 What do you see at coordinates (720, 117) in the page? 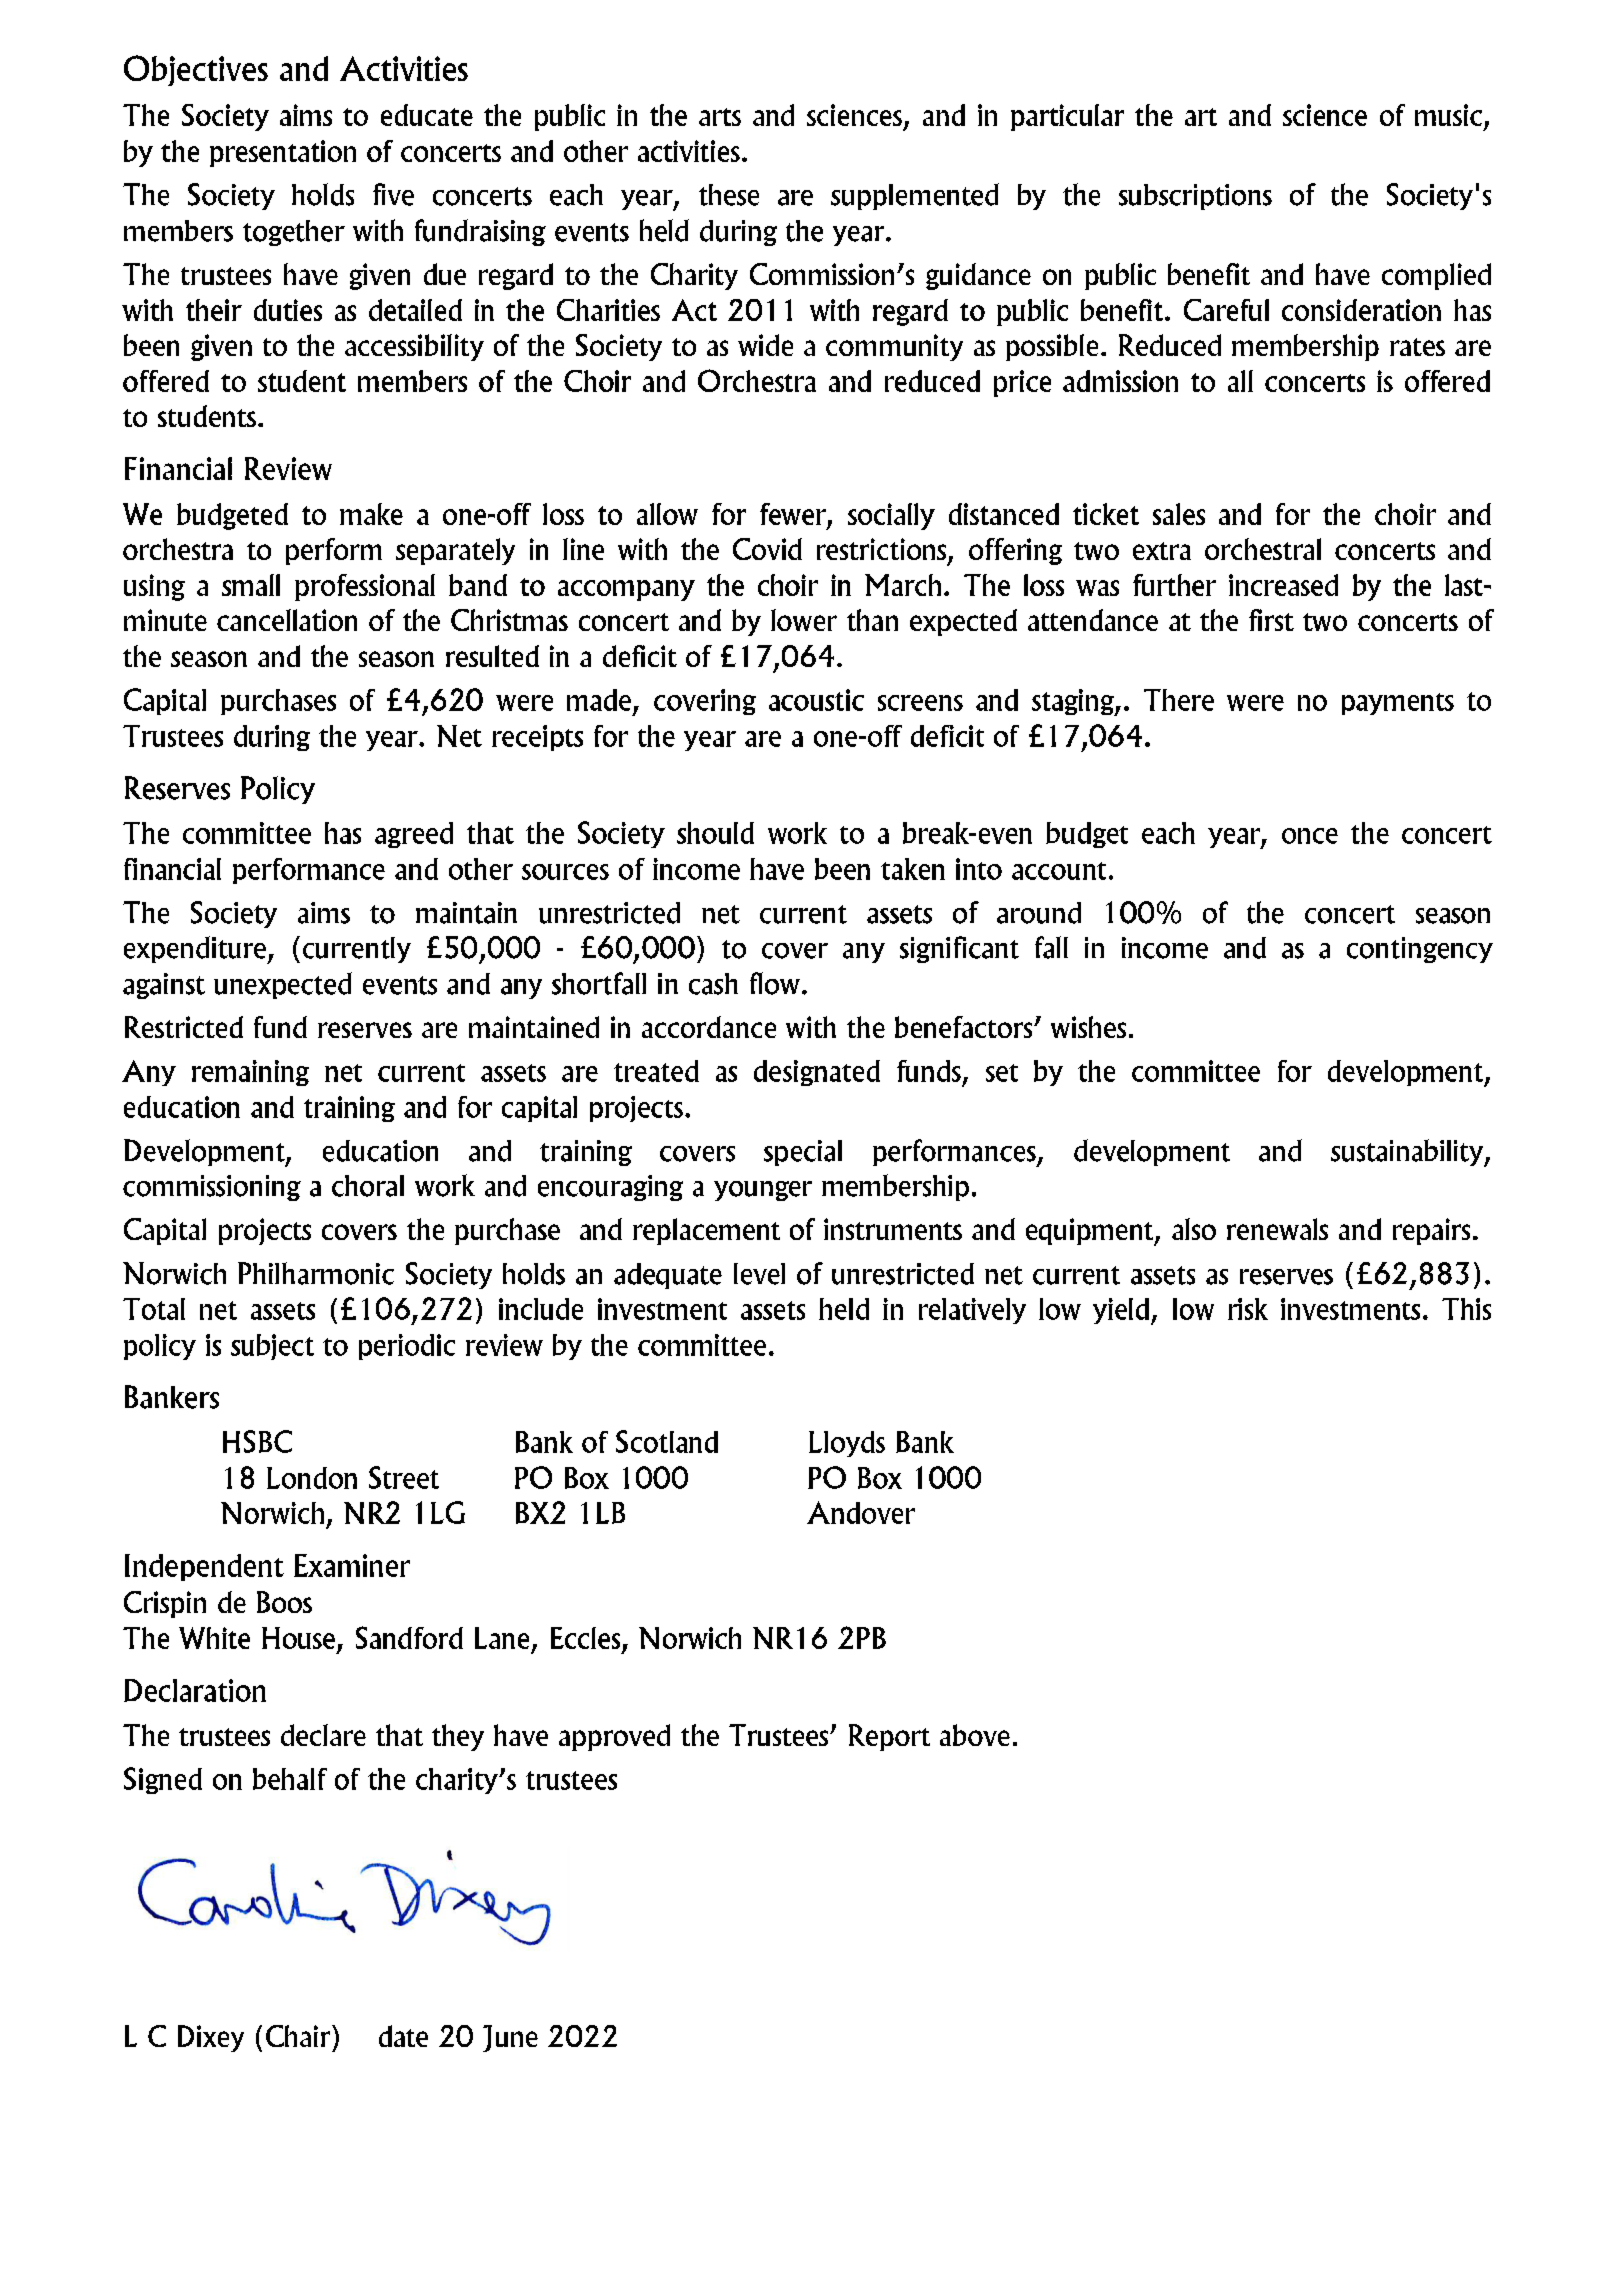
I see `arts` at bounding box center [720, 117].
